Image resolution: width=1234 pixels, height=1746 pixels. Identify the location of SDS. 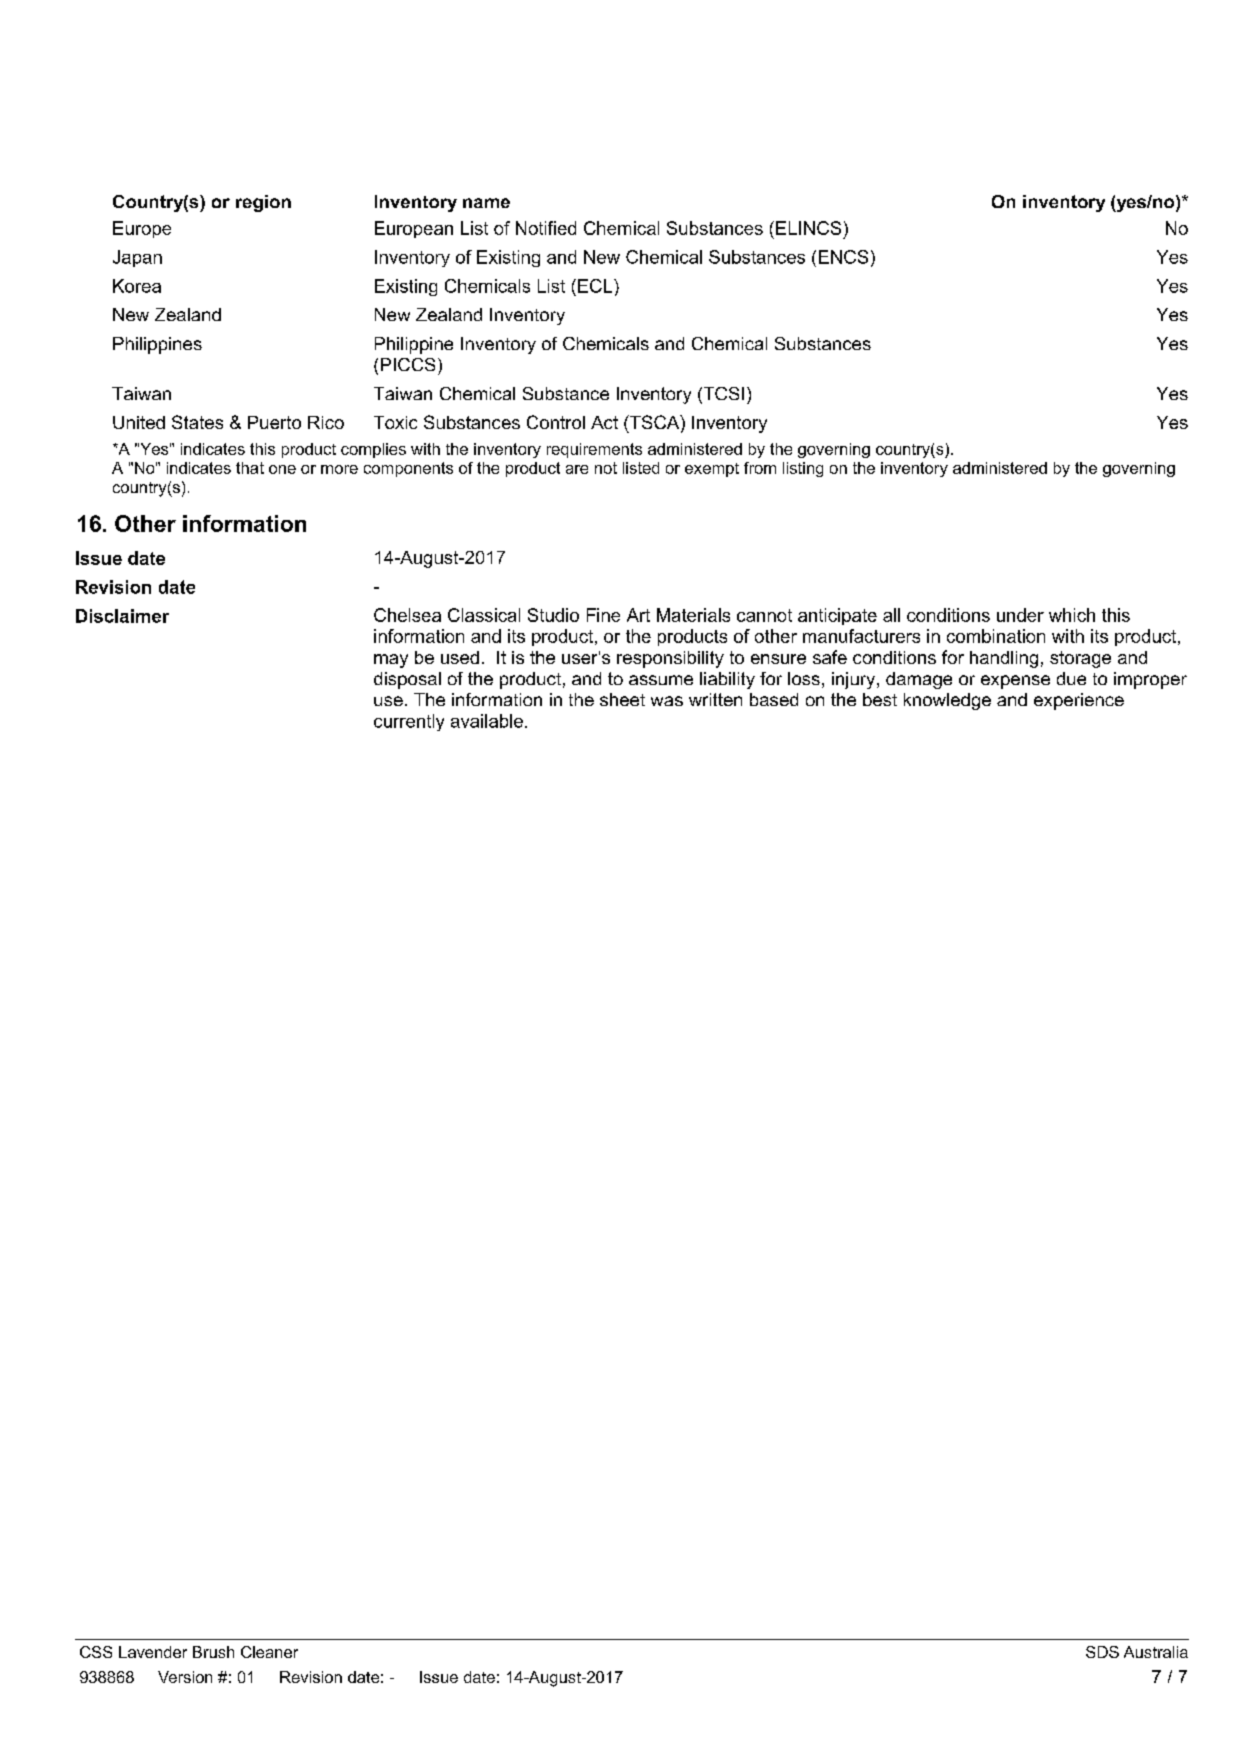
(1102, 1652).
